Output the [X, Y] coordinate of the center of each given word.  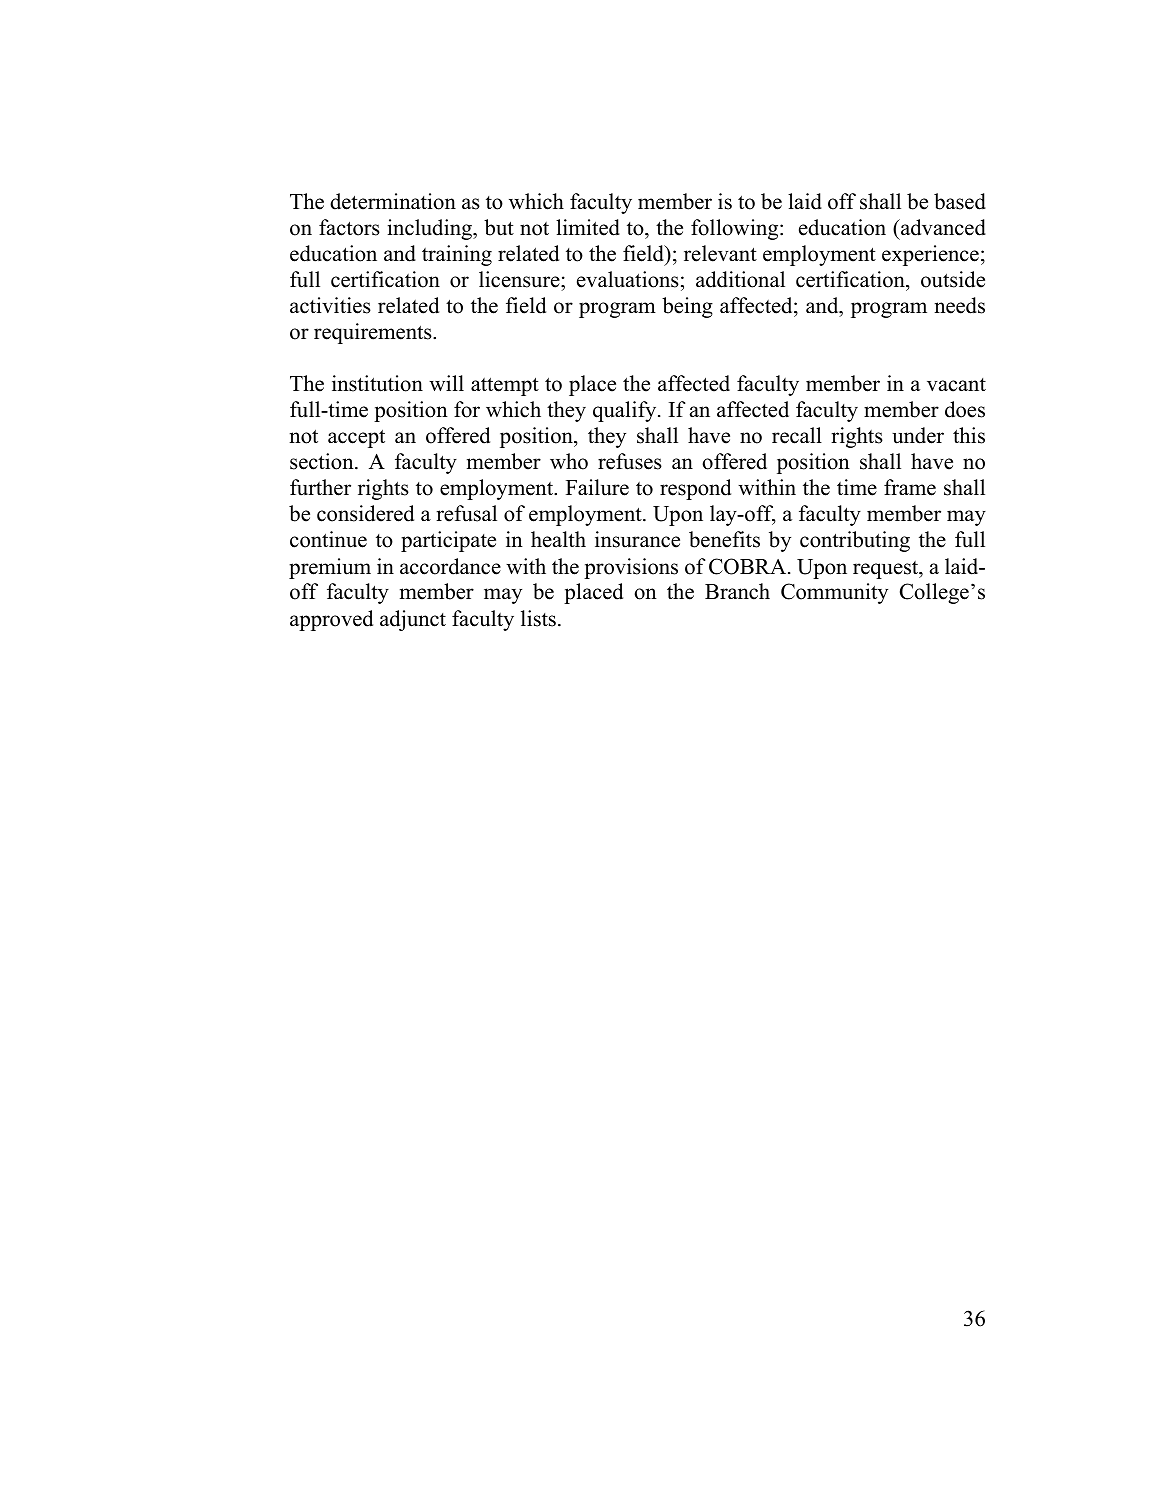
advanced [942, 227]
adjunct [413, 620]
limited [588, 227]
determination [393, 201]
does [965, 409]
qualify [626, 411]
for [467, 409]
